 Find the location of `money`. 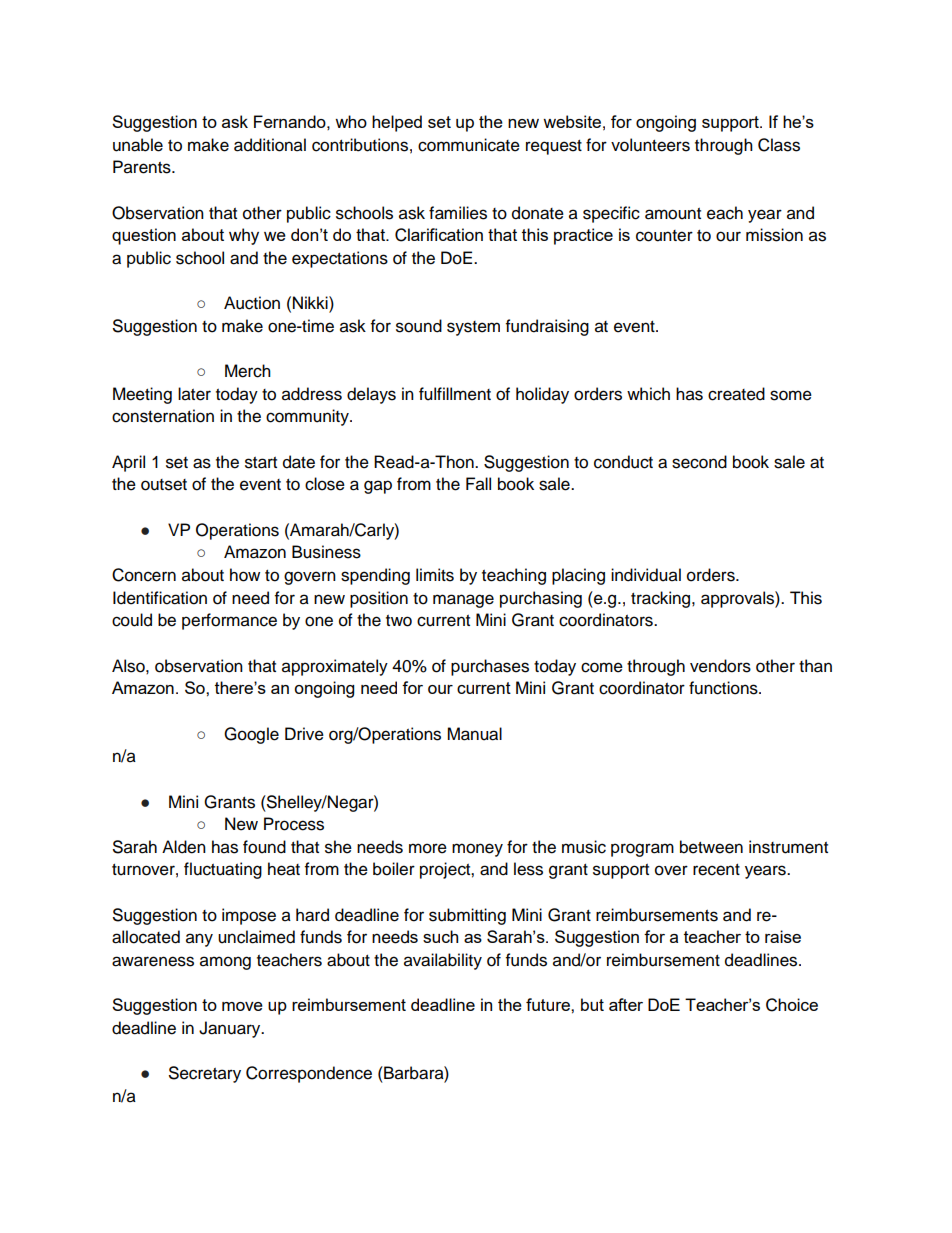

money is located at coordinates (477, 850).
